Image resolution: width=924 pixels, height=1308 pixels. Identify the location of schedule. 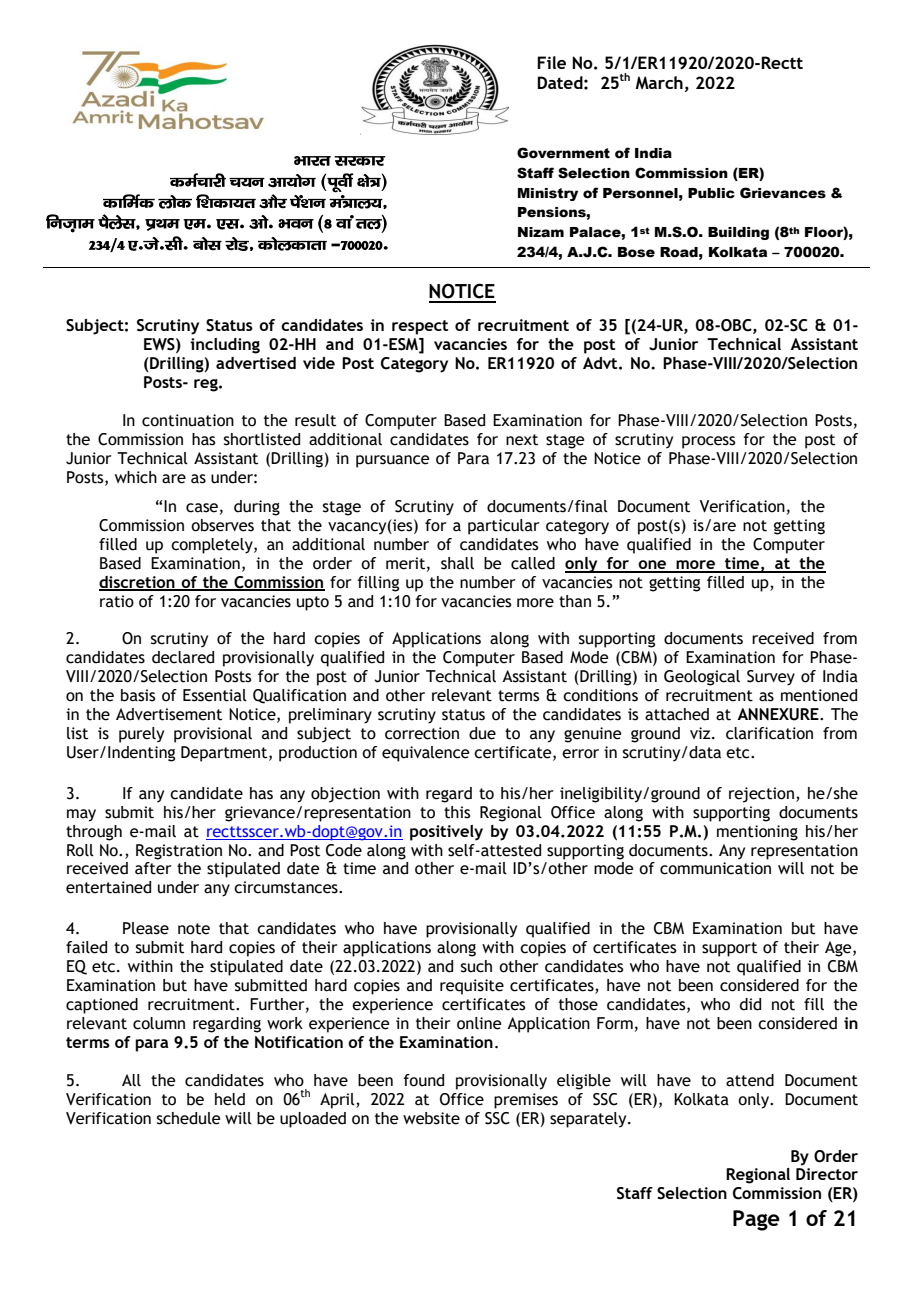
(188, 1118).
